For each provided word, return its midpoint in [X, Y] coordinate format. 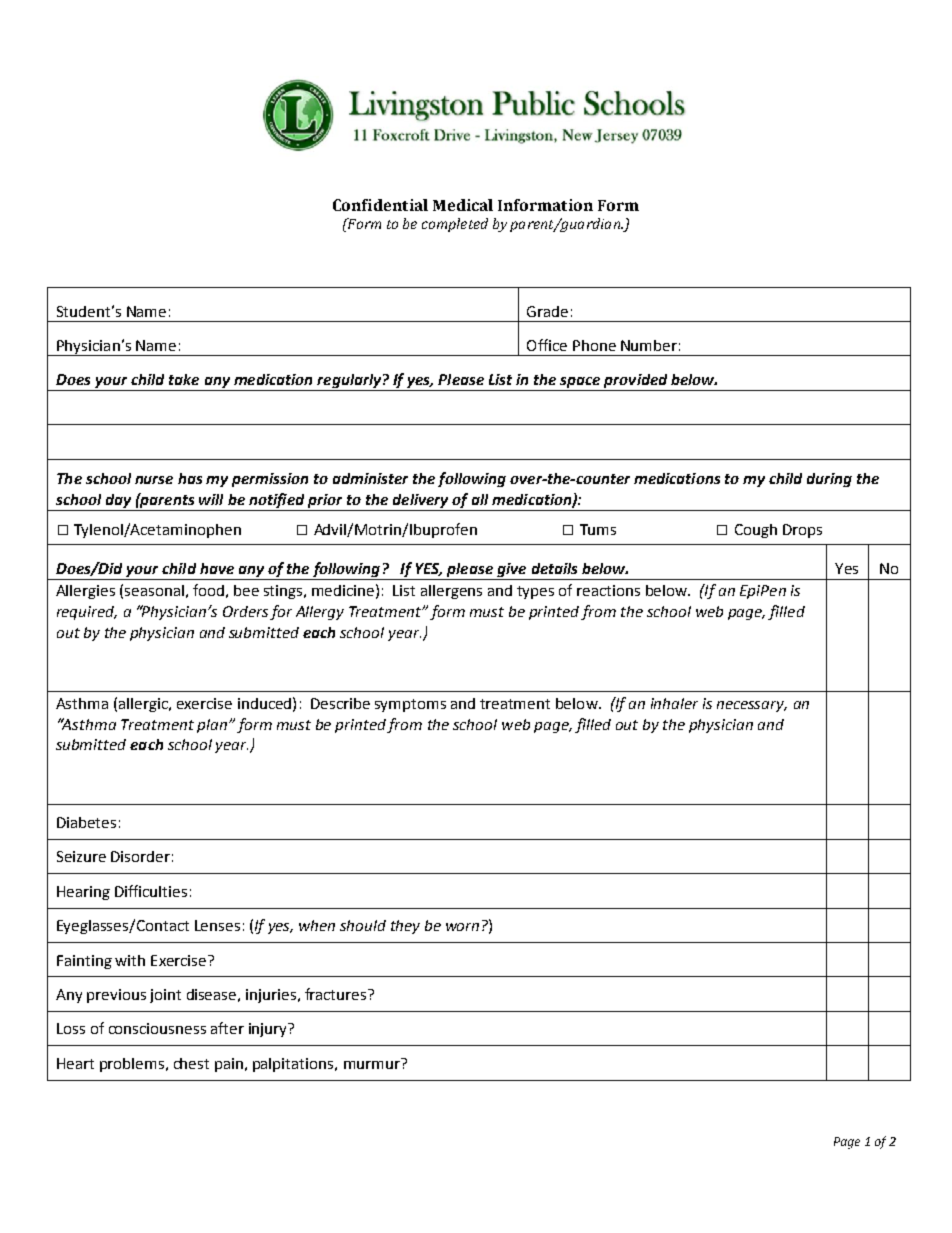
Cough [756, 531]
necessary [752, 706]
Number [649, 345]
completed [455, 225]
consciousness [157, 1028]
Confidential [380, 205]
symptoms [410, 705]
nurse [154, 480]
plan [212, 726]
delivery [420, 502]
